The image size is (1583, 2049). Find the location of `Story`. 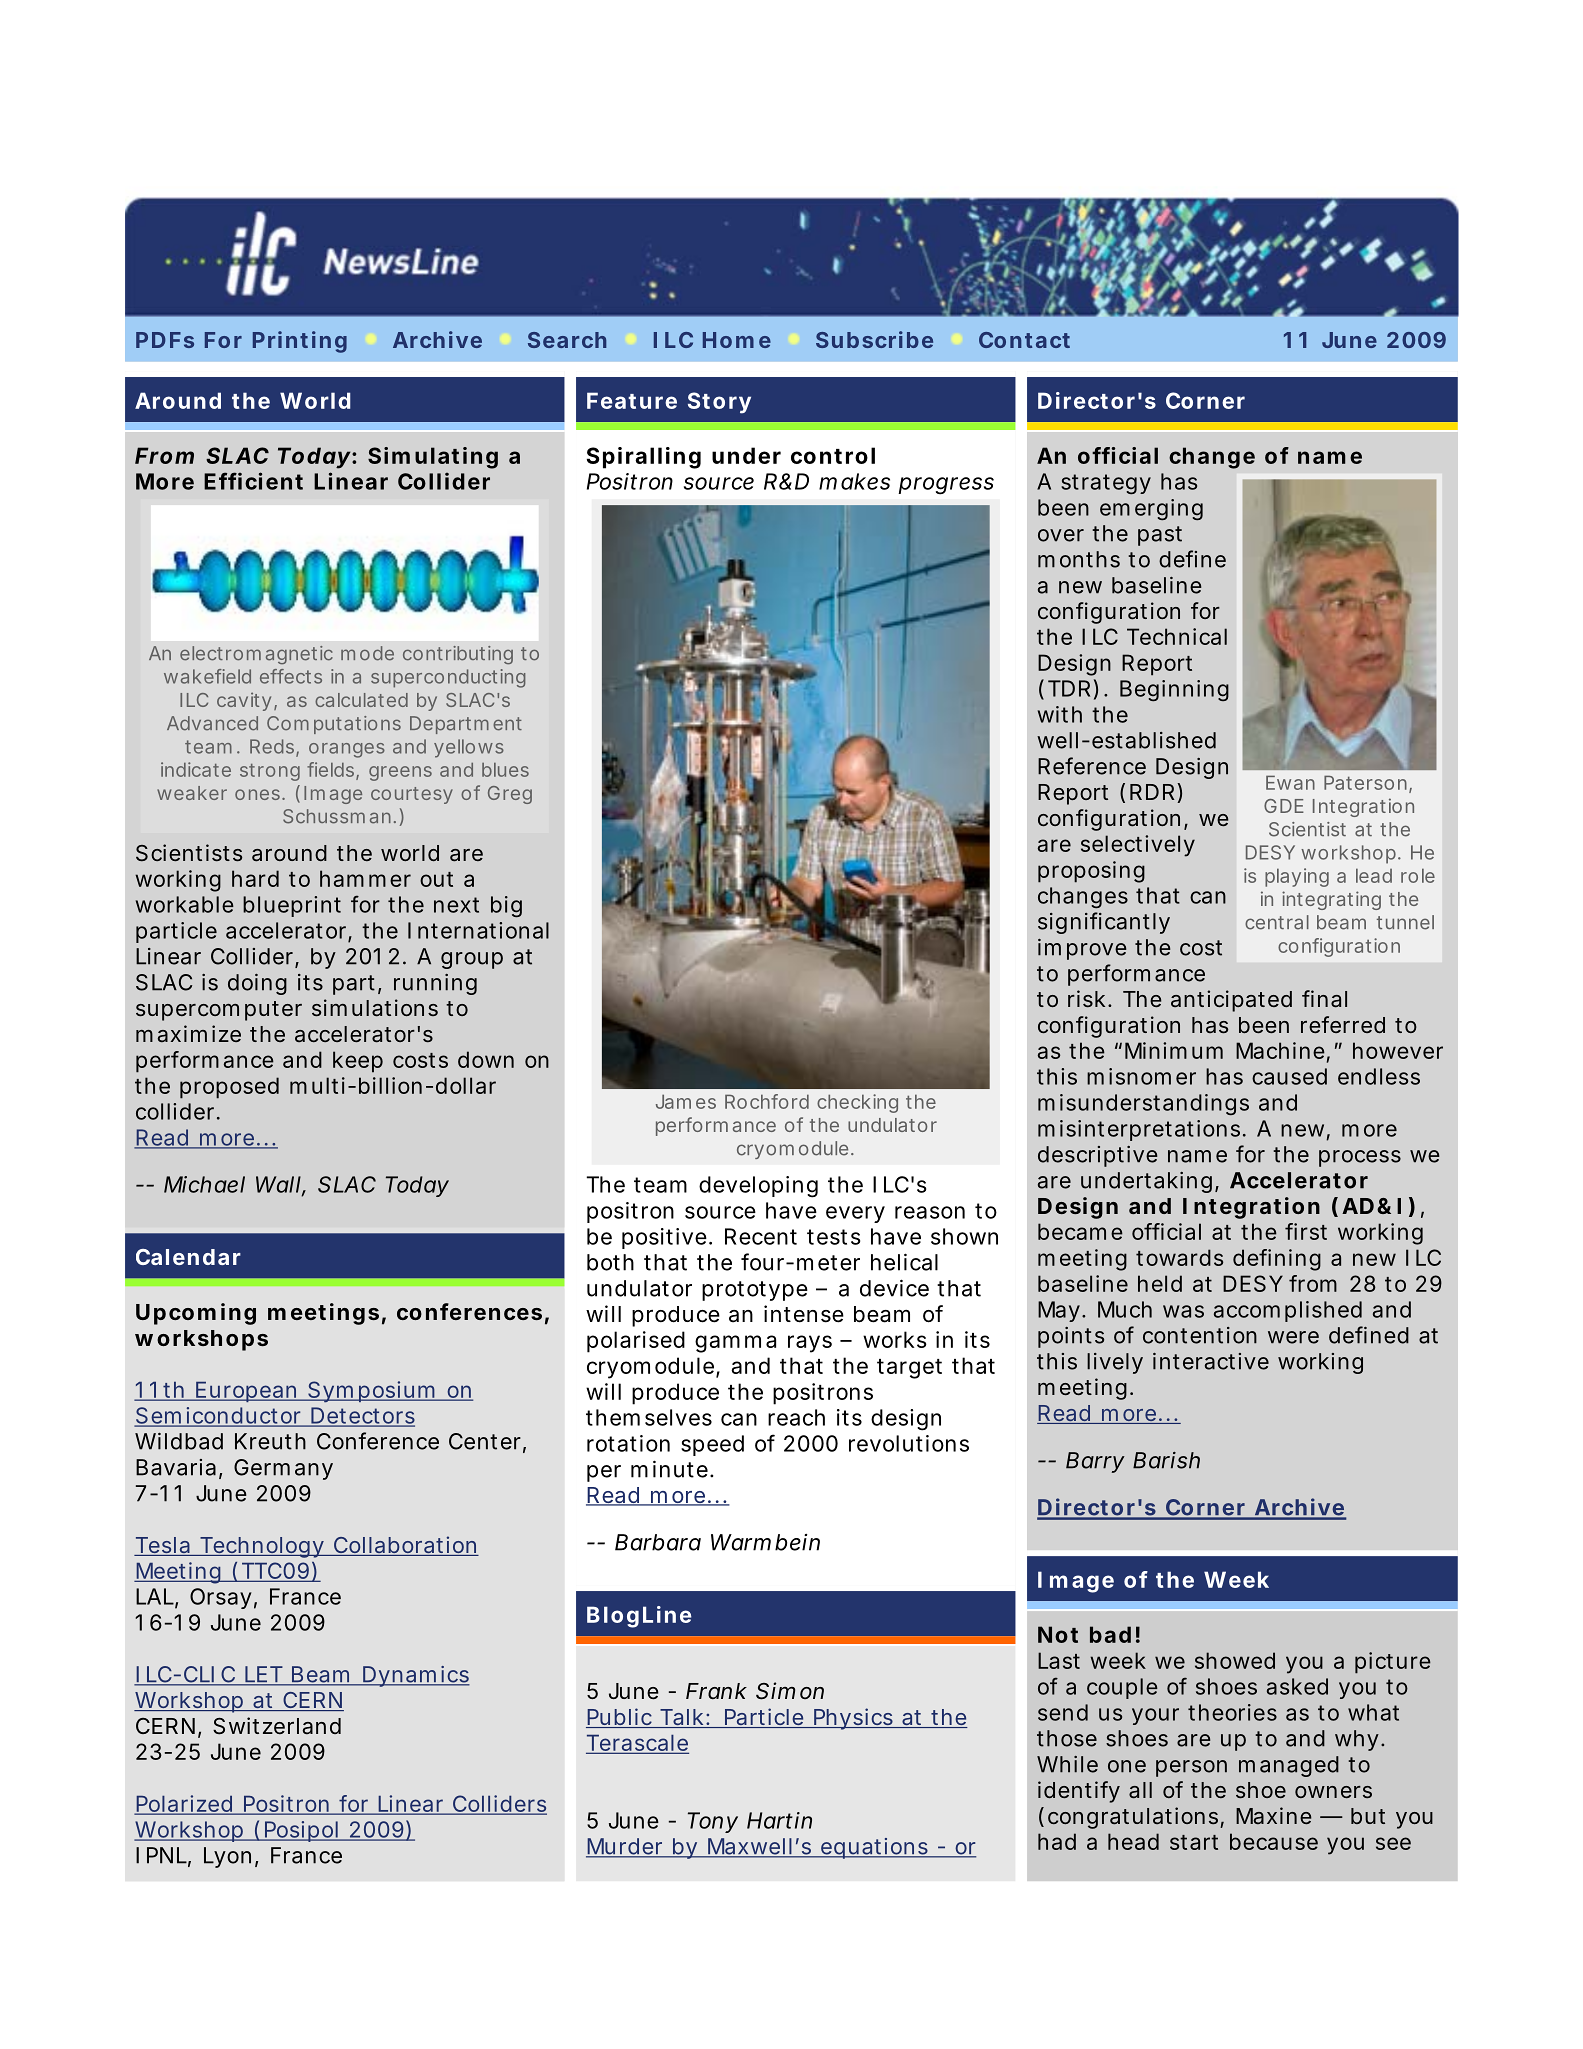

Story is located at coordinates (719, 403).
